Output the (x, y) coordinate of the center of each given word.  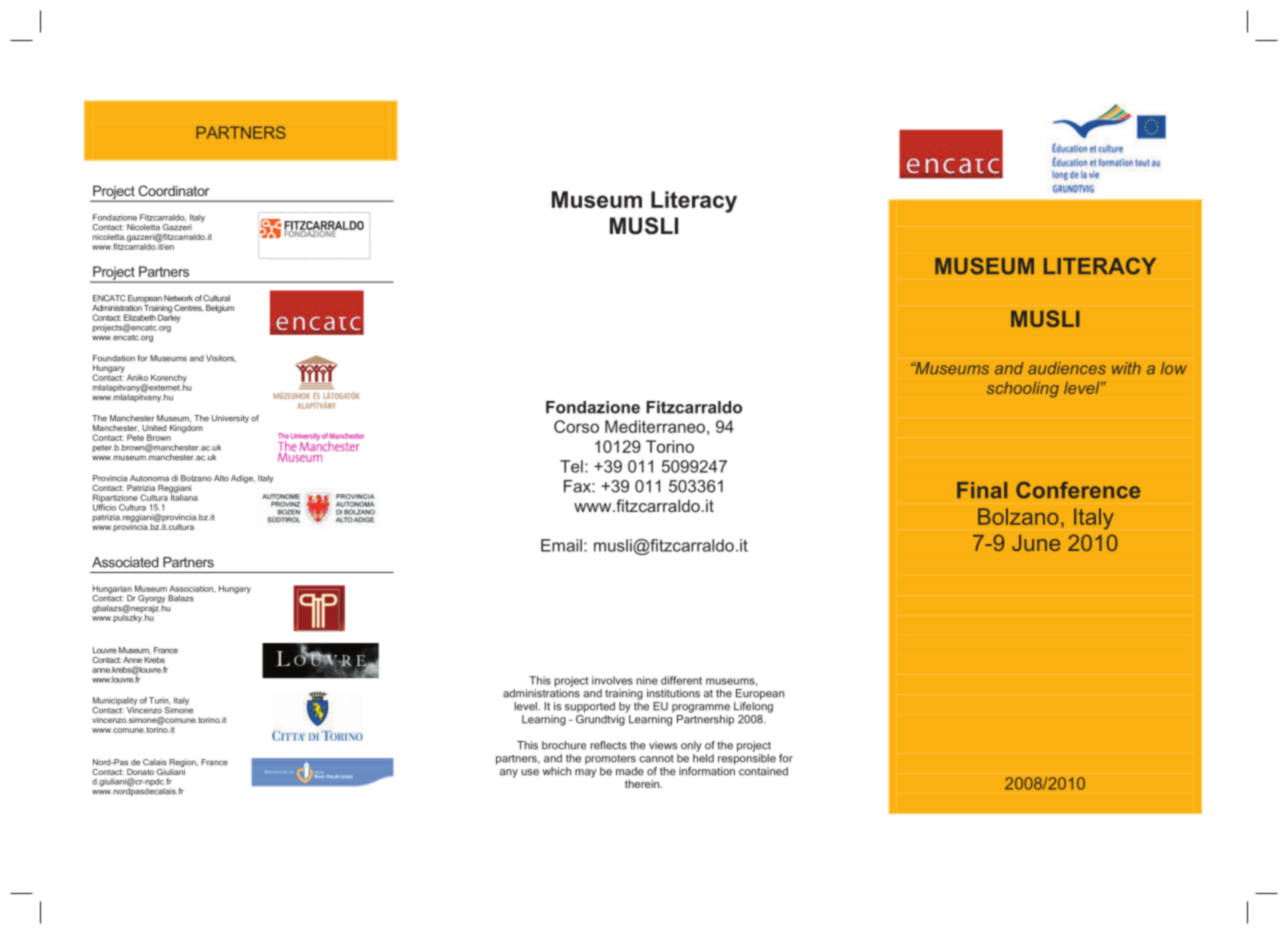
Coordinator (174, 190)
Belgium (220, 309)
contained (763, 771)
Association (192, 589)
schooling (1023, 390)
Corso (576, 426)
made (630, 771)
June (1036, 542)
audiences (1067, 368)
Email (561, 545)
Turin (160, 701)
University (230, 419)
